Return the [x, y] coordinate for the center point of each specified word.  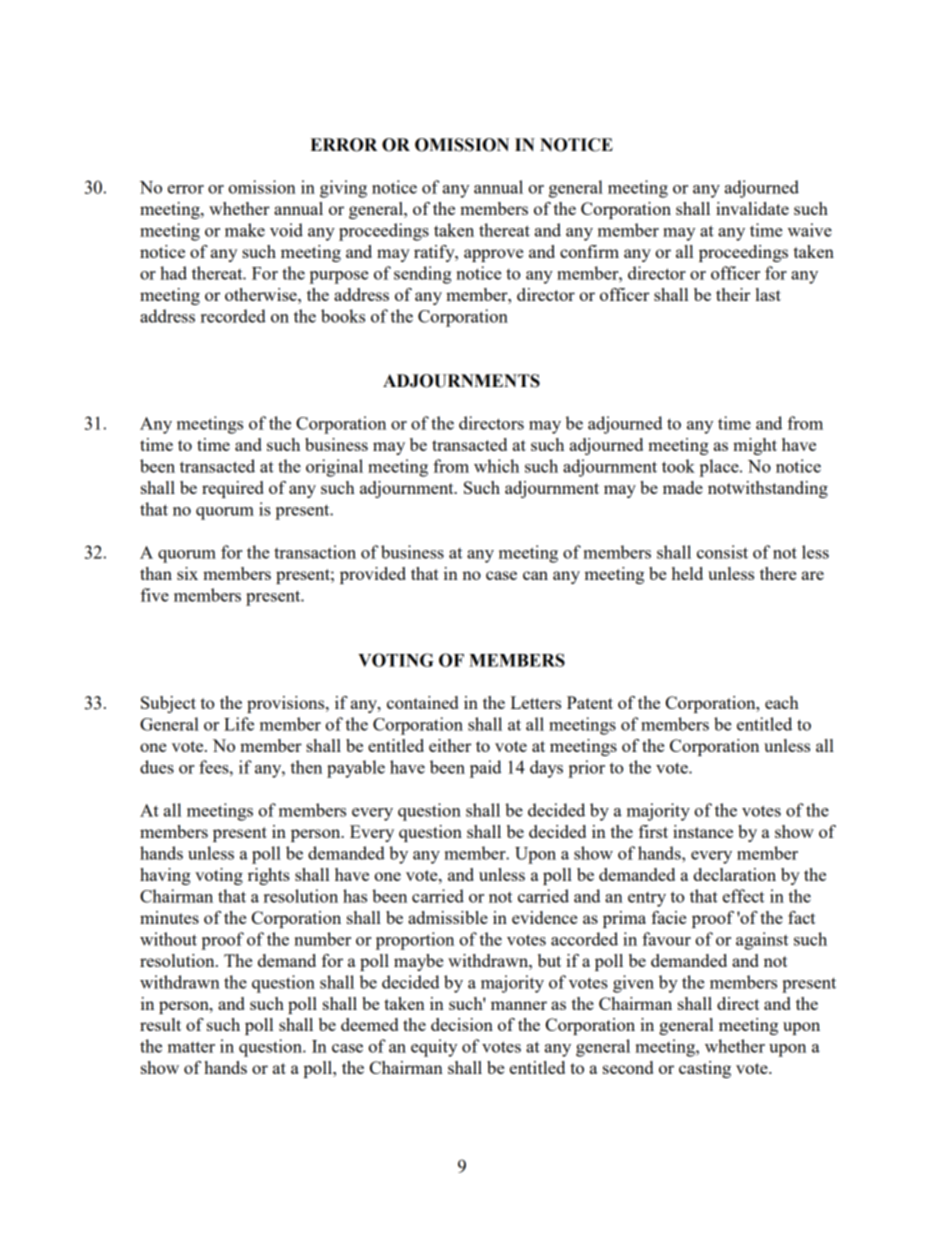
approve [493, 255]
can [535, 575]
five [154, 595]
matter [191, 1047]
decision [462, 1024]
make [245, 230]
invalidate [752, 208]
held [687, 573]
